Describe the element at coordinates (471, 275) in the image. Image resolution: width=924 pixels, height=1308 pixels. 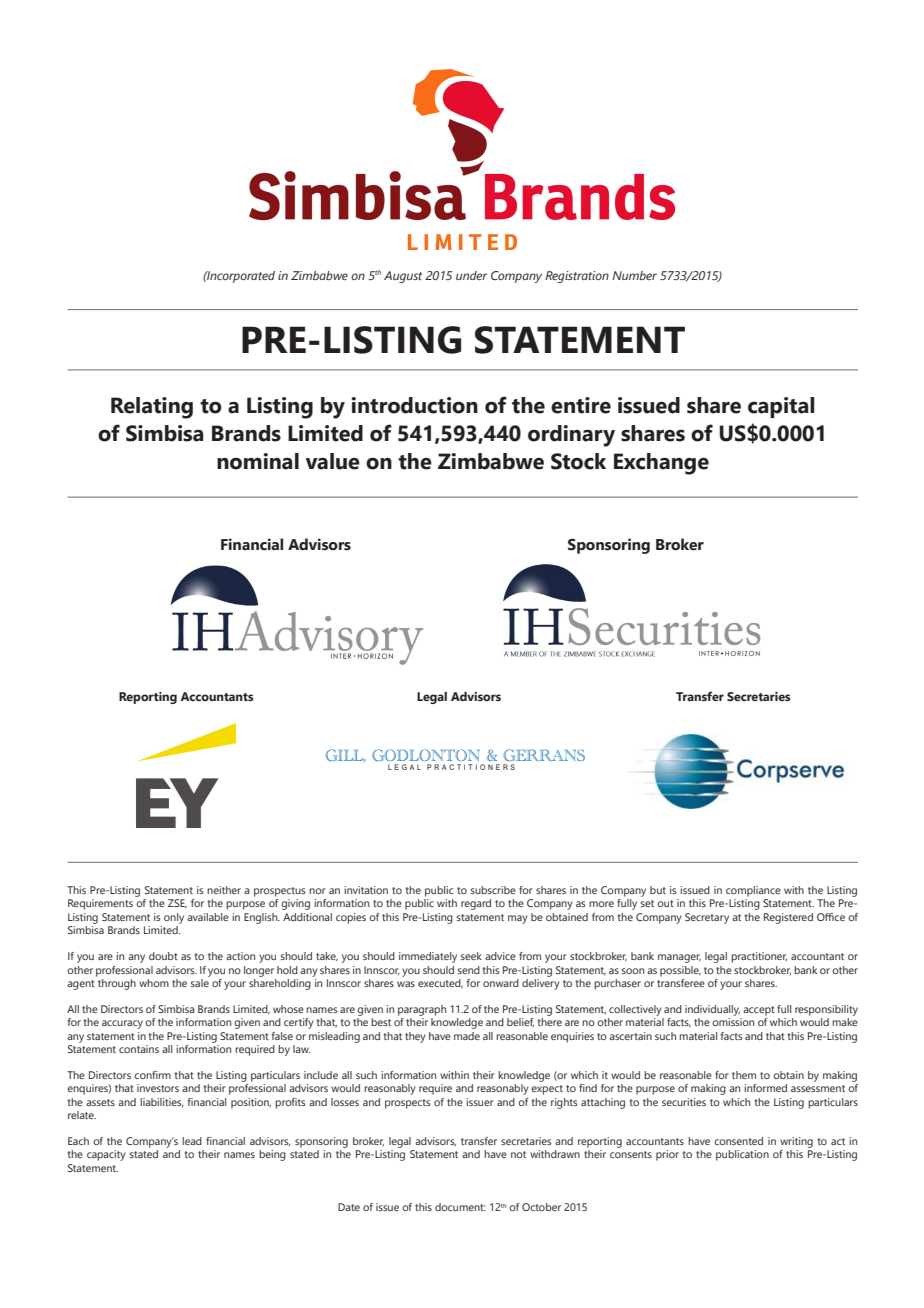
I see `under` at that location.
